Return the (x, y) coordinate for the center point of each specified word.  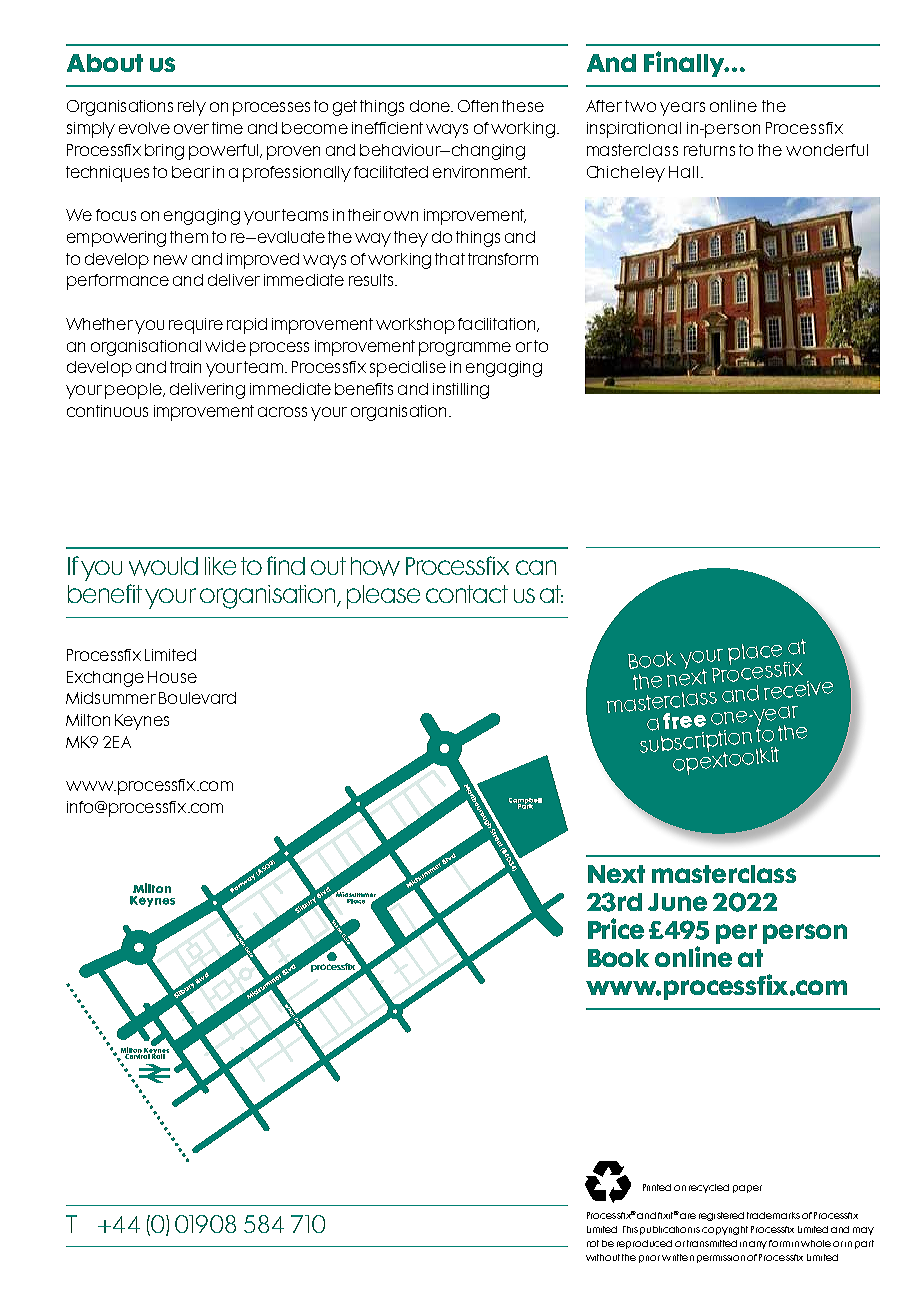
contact (467, 594)
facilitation (498, 325)
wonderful (827, 150)
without (603, 1257)
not (593, 1243)
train (185, 367)
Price (616, 928)
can (536, 567)
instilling (461, 391)
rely (192, 108)
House (172, 677)
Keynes (142, 722)
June (677, 902)
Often (478, 106)
